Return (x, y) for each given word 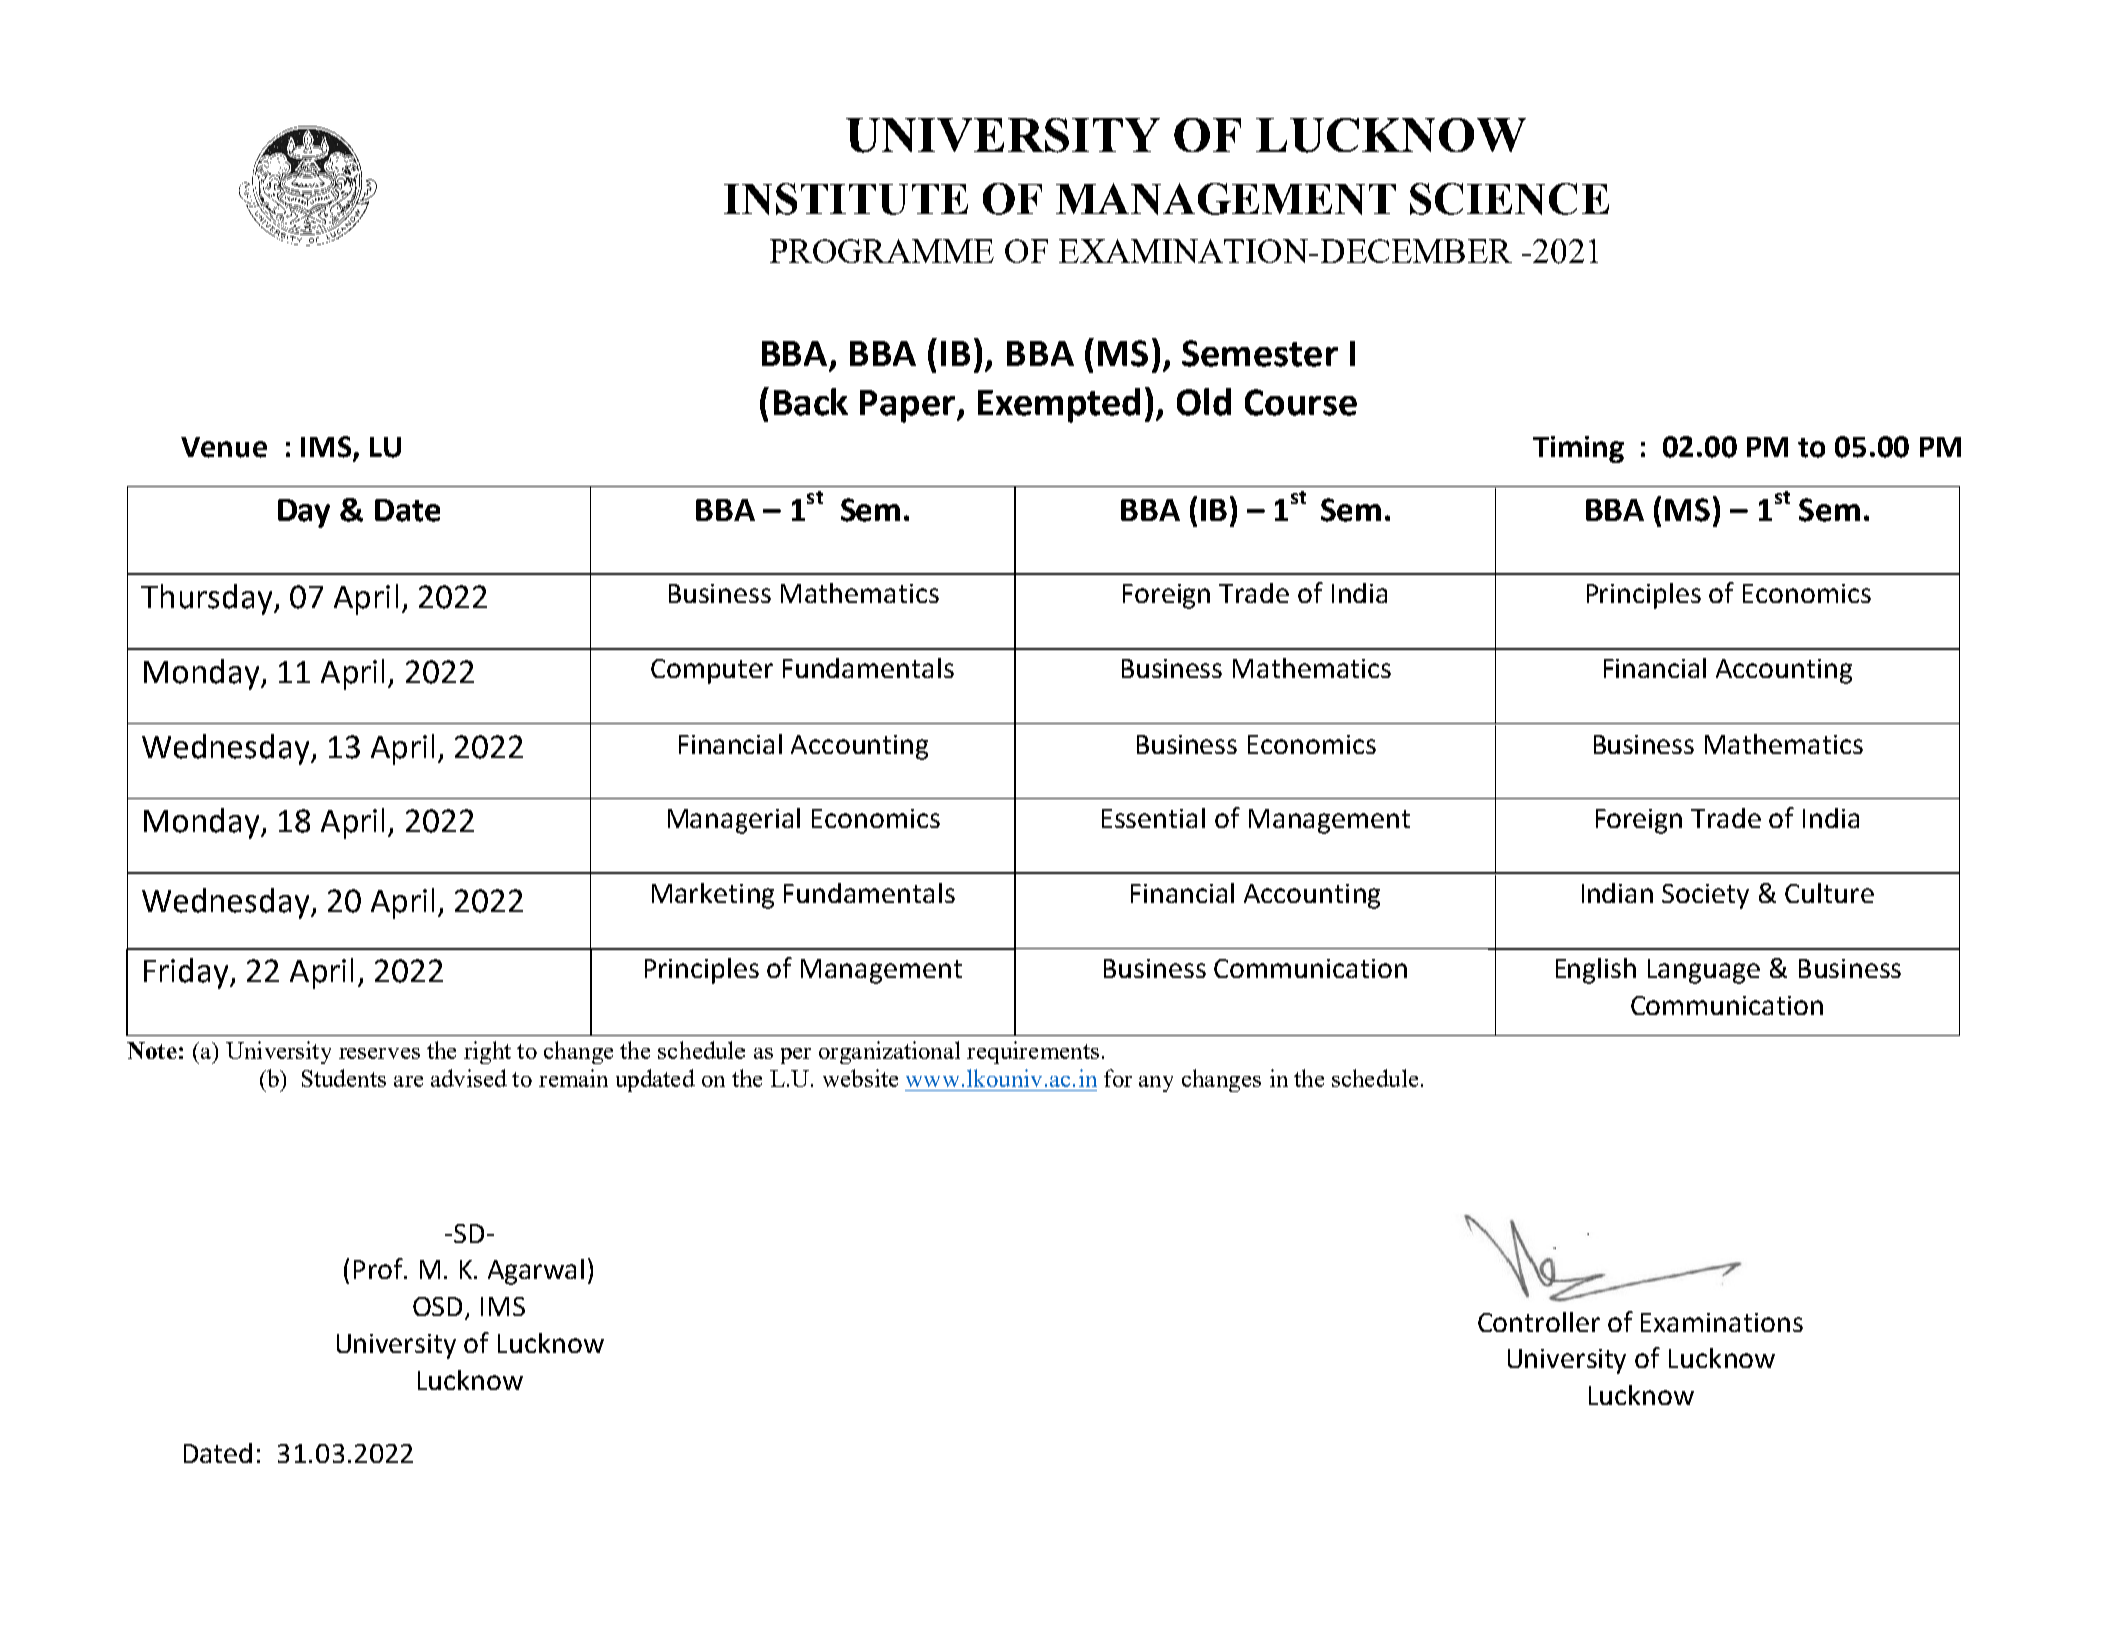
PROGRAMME (882, 251)
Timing (1578, 449)
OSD (439, 1308)
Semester (1260, 353)
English (1596, 971)
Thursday (208, 599)
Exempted (1059, 405)
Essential (1153, 818)
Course (1301, 402)
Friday (187, 973)
